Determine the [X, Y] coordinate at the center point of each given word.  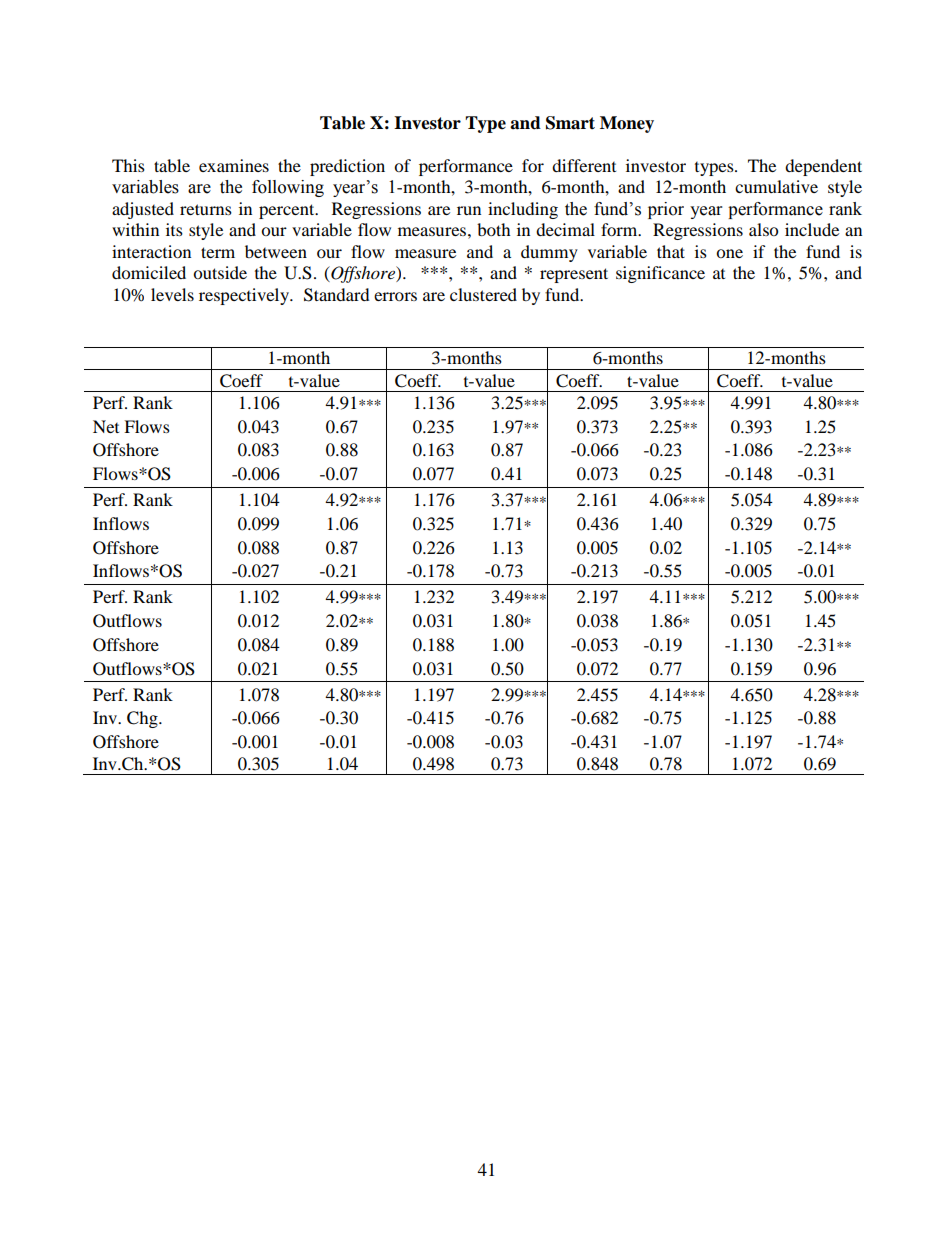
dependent [823, 167]
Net [106, 426]
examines [234, 165]
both [494, 229]
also [763, 229]
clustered [483, 294]
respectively [245, 296]
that [671, 251]
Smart [570, 123]
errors [395, 296]
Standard [337, 295]
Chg [143, 719]
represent [574, 275]
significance [660, 274]
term [218, 252]
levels [172, 294]
